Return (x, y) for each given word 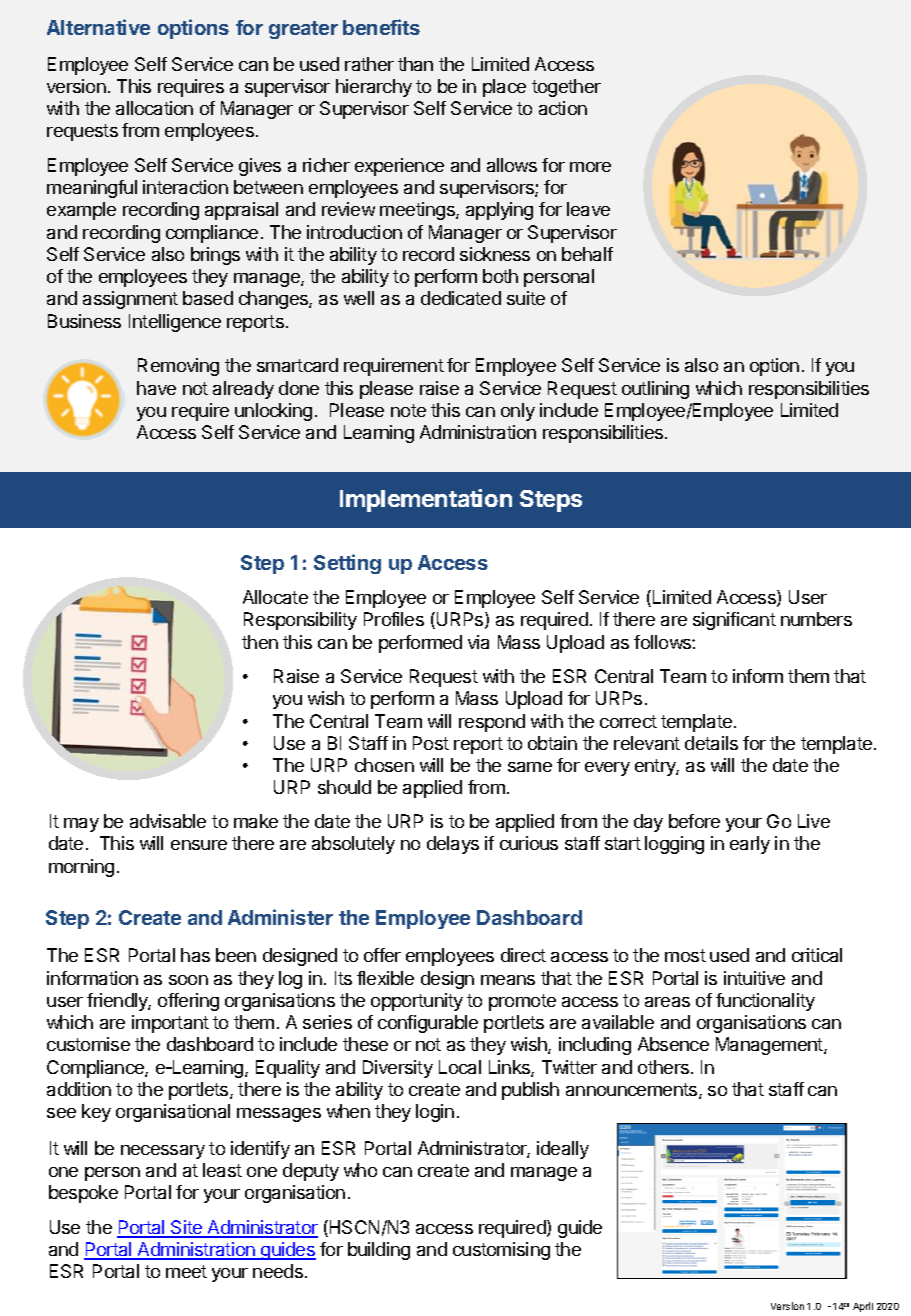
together (566, 88)
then (260, 642)
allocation (154, 108)
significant (734, 621)
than (415, 64)
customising (501, 1251)
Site (187, 1228)
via (478, 642)
